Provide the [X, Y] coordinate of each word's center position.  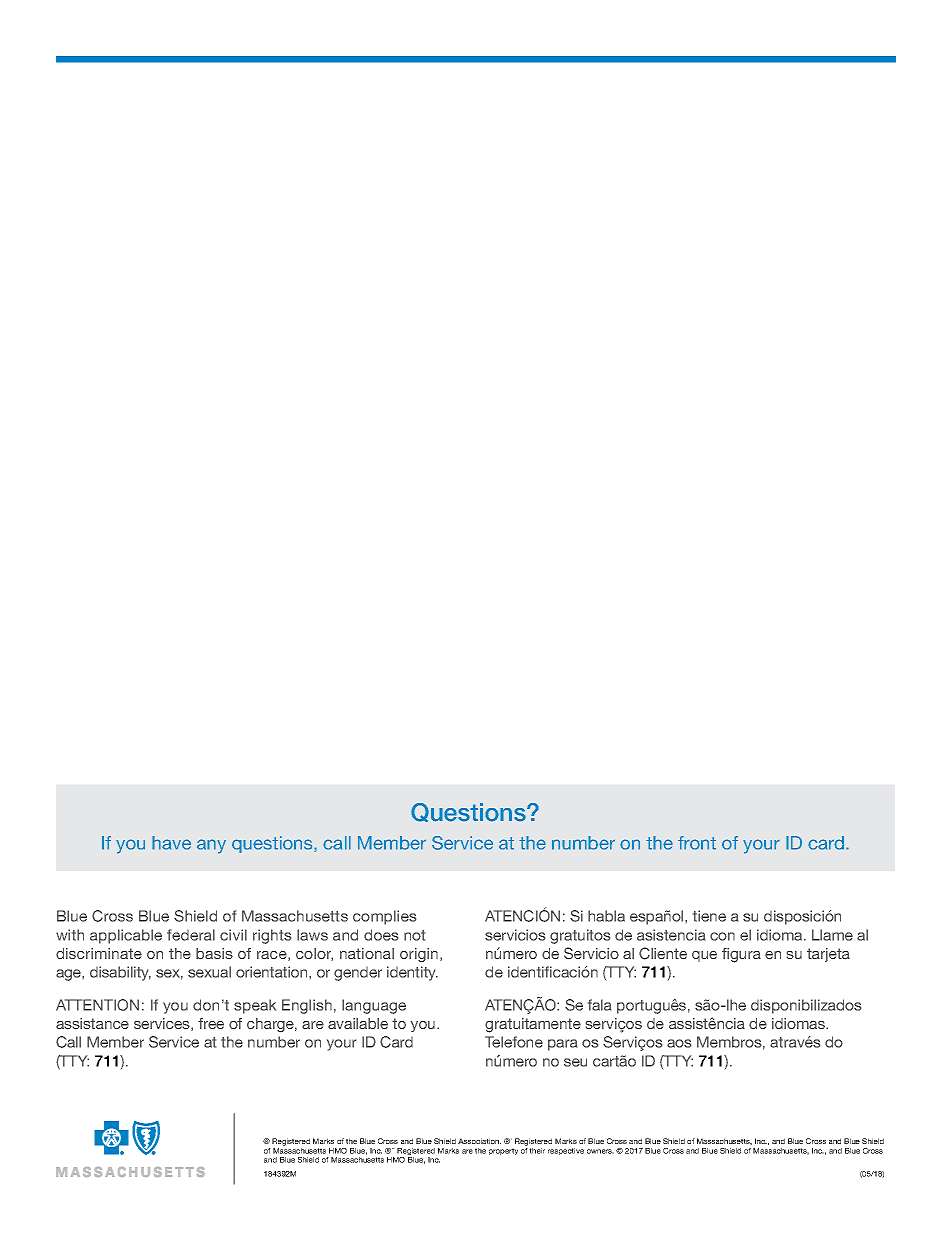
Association [479, 1141]
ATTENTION [97, 1005]
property [503, 1151]
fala [599, 1005]
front [697, 843]
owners [600, 1151]
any [211, 846]
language [374, 1006]
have [171, 843]
